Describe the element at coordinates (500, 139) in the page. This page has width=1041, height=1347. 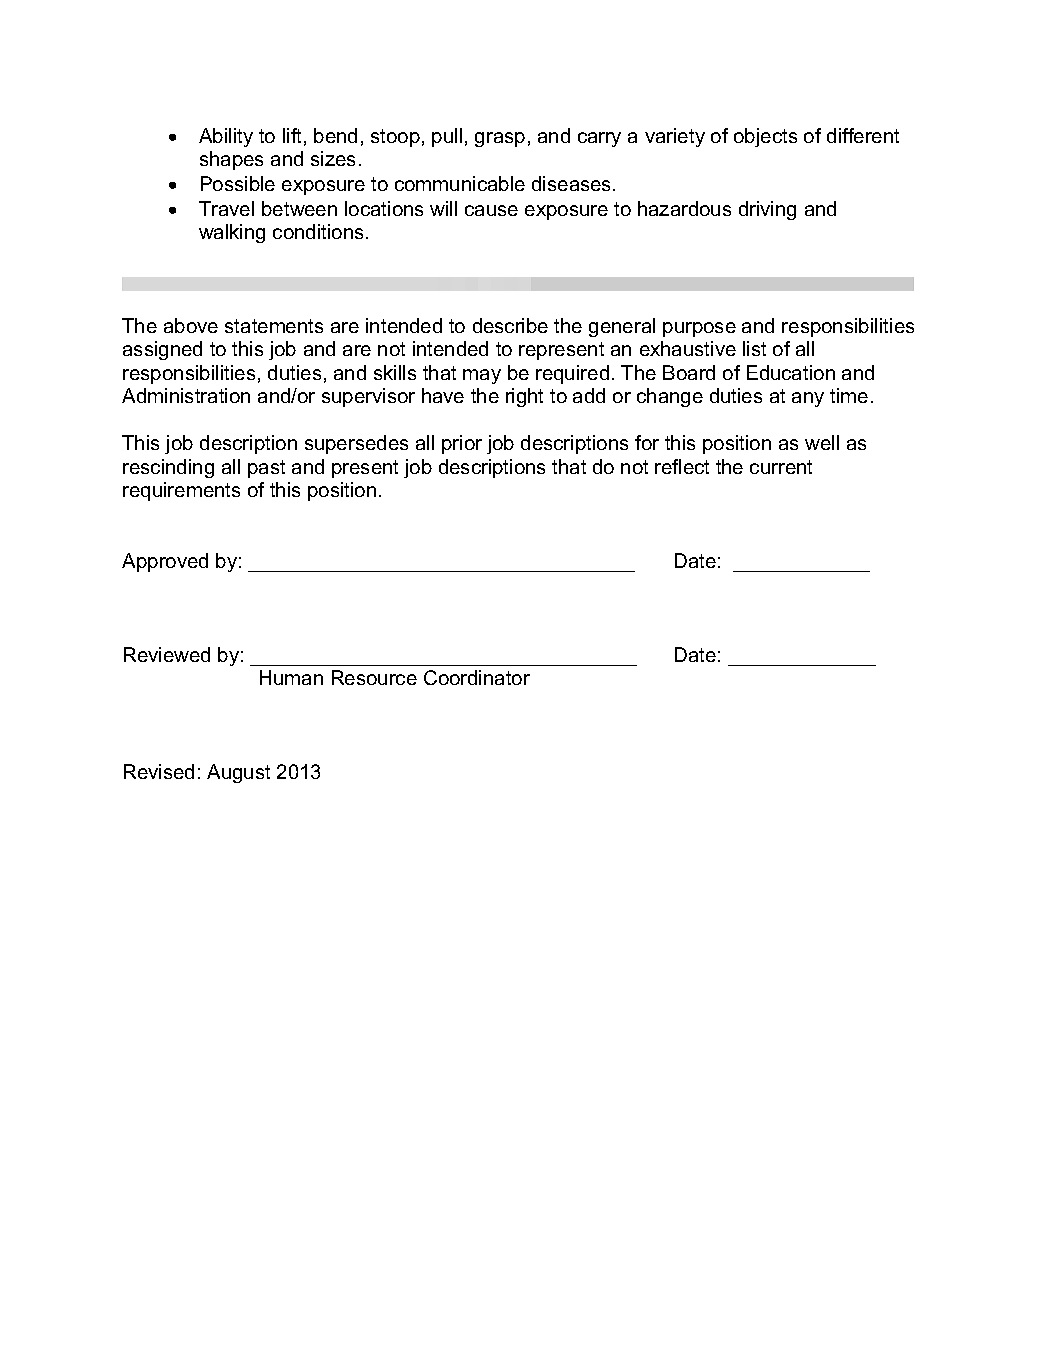
I see `grasp` at that location.
